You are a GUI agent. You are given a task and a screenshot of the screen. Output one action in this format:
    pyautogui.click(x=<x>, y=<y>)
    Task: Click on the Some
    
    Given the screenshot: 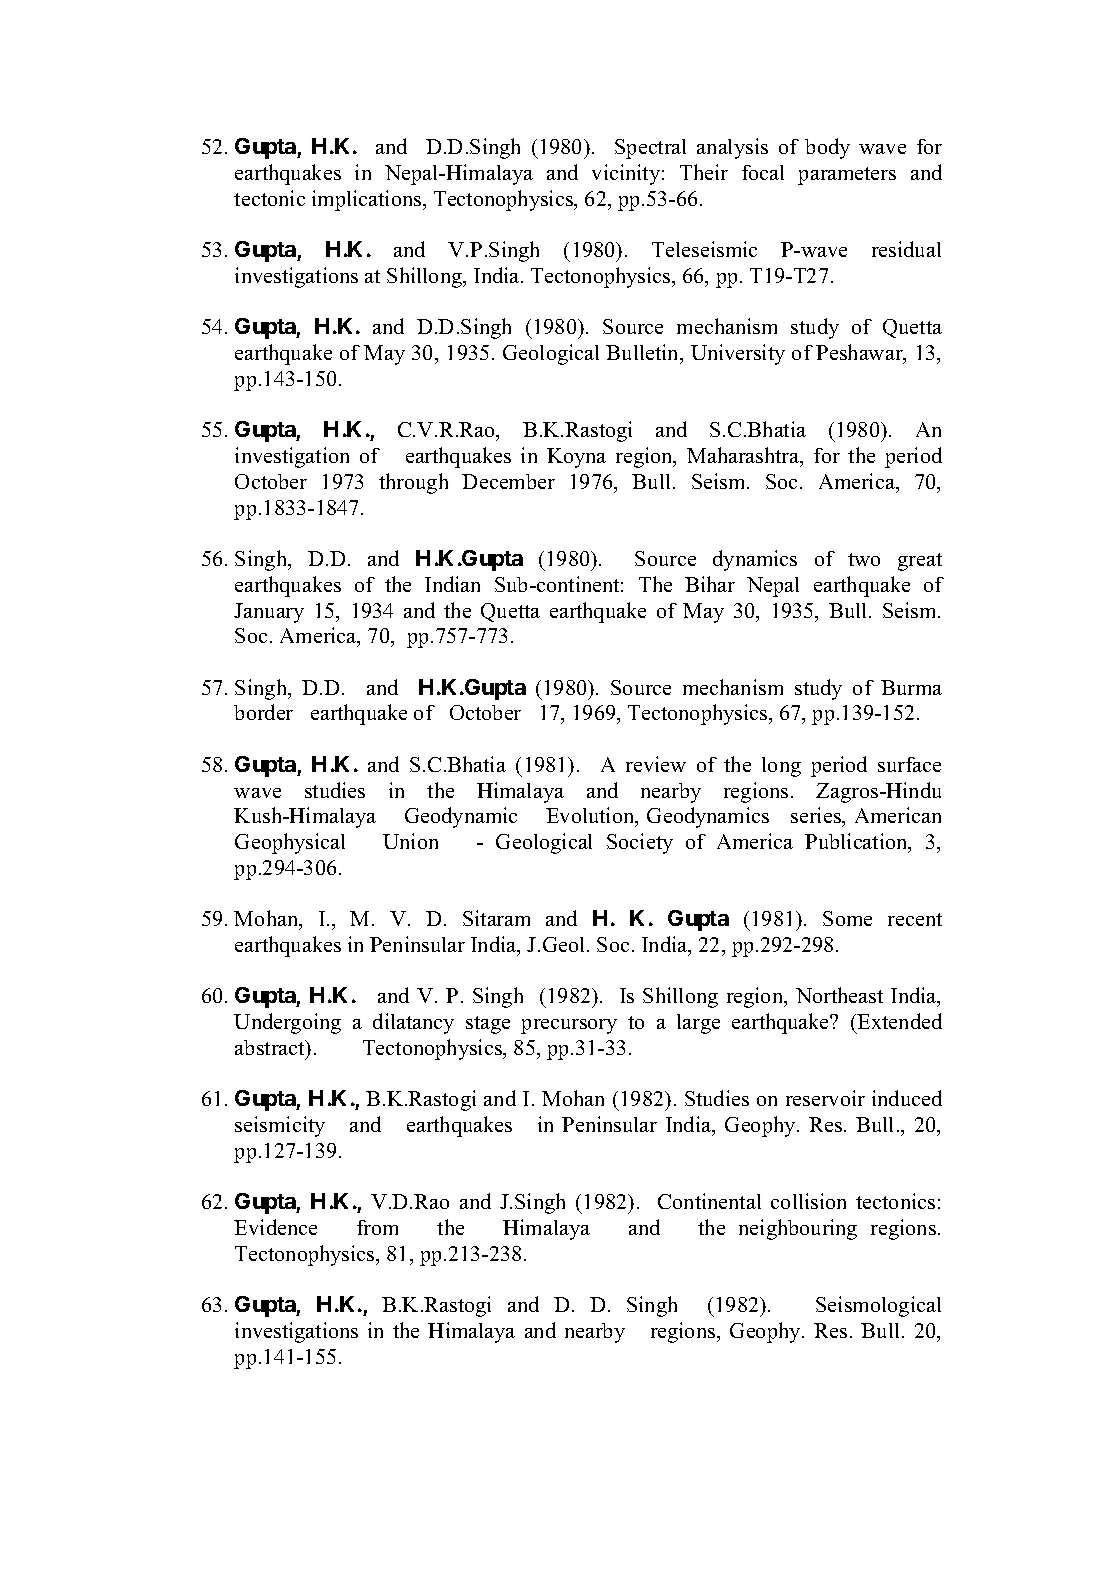 What is the action you would take?
    pyautogui.click(x=847, y=918)
